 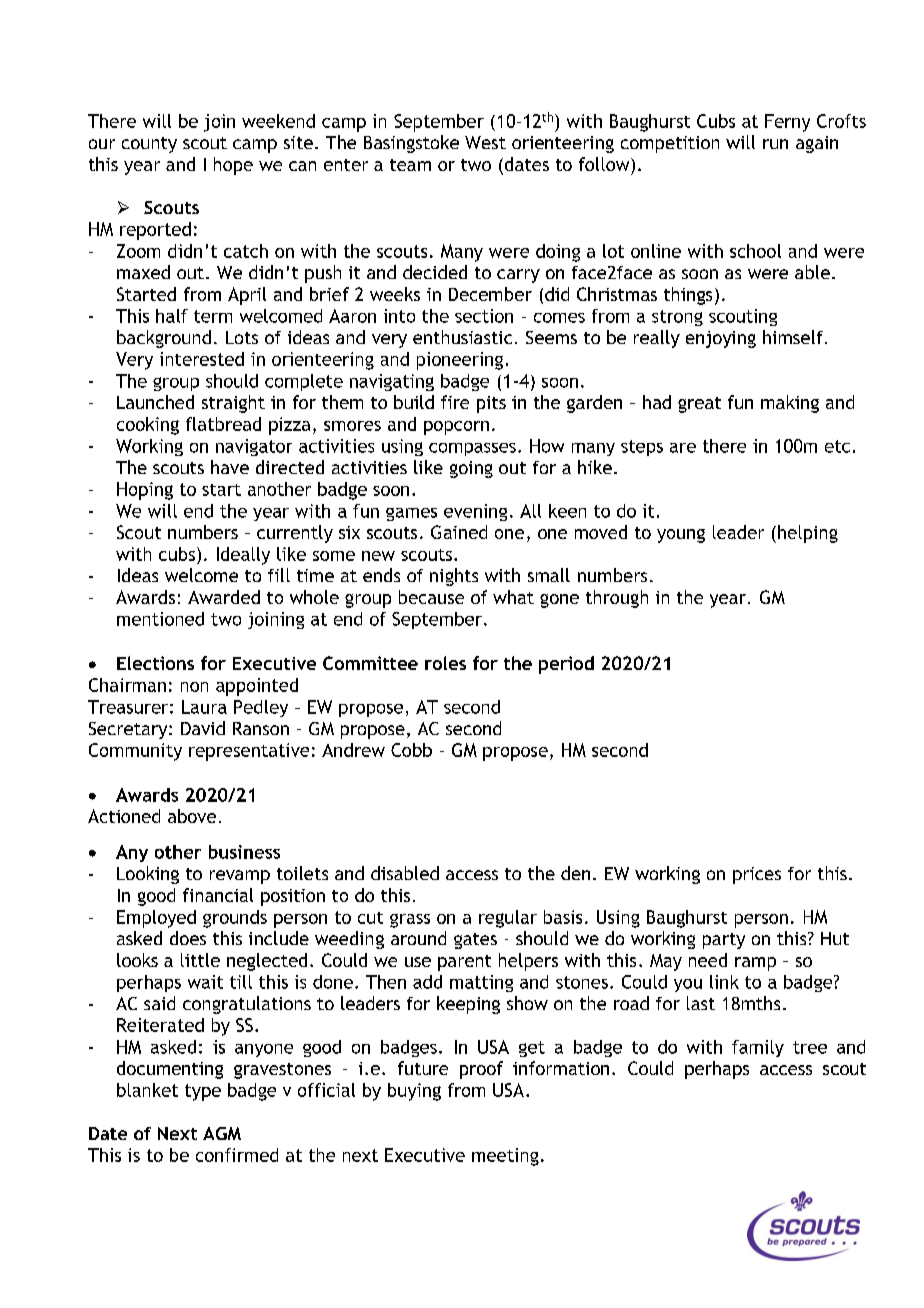 I want to click on Launched, so click(x=155, y=402).
